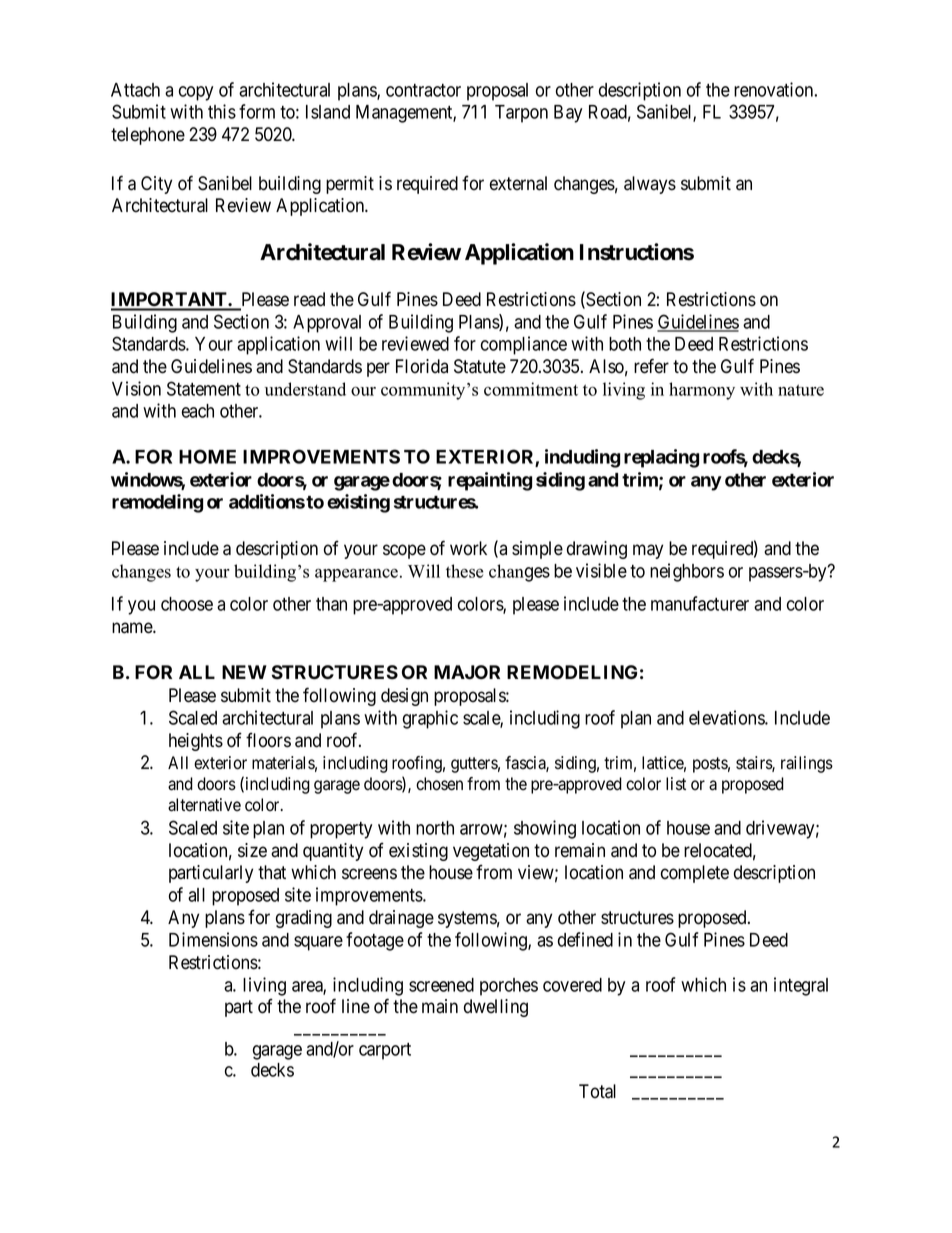 This page has width=952, height=1233. What do you see at coordinates (700, 603) in the page?
I see `manufacturer` at bounding box center [700, 603].
